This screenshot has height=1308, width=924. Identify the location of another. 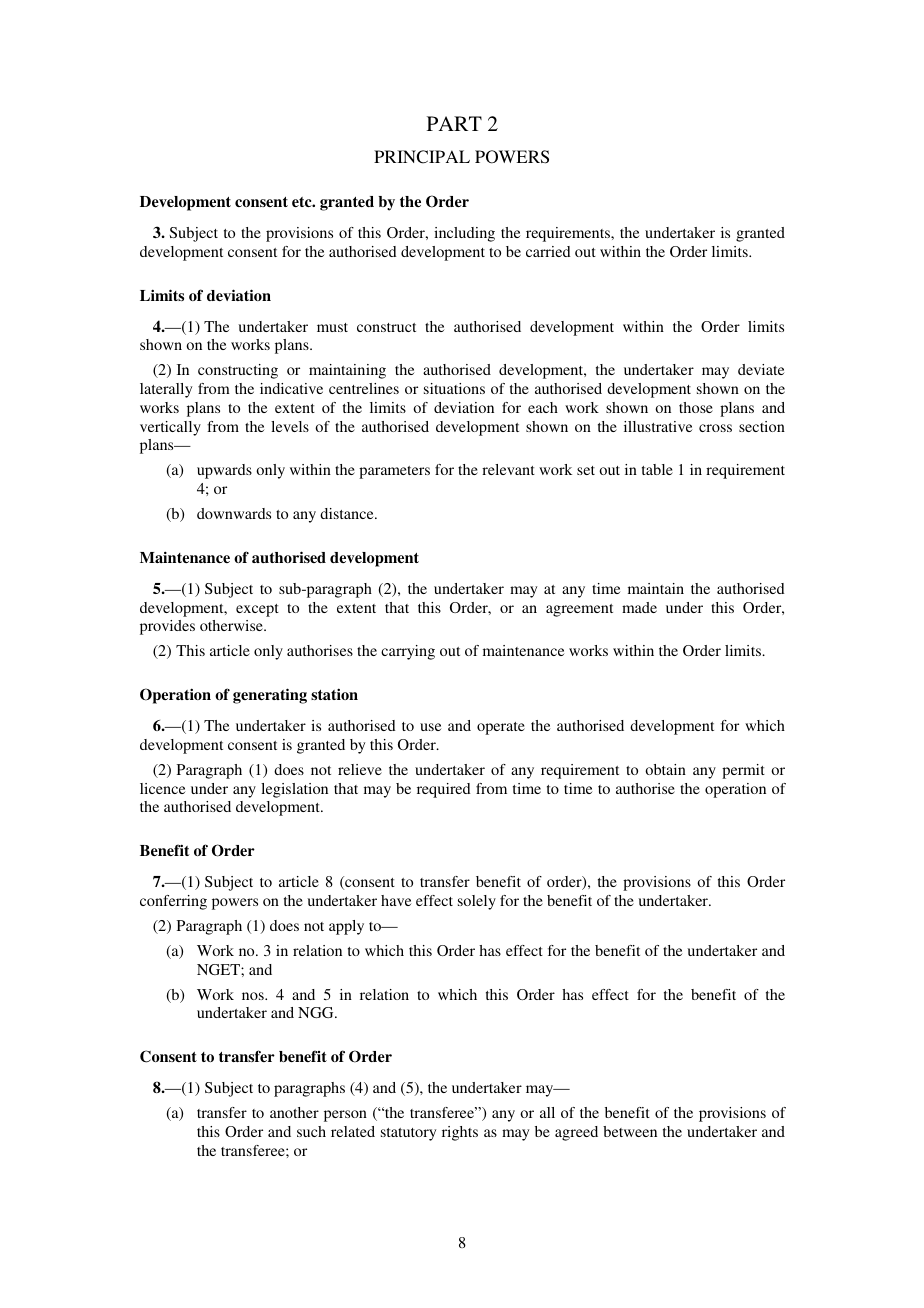
(294, 1112).
